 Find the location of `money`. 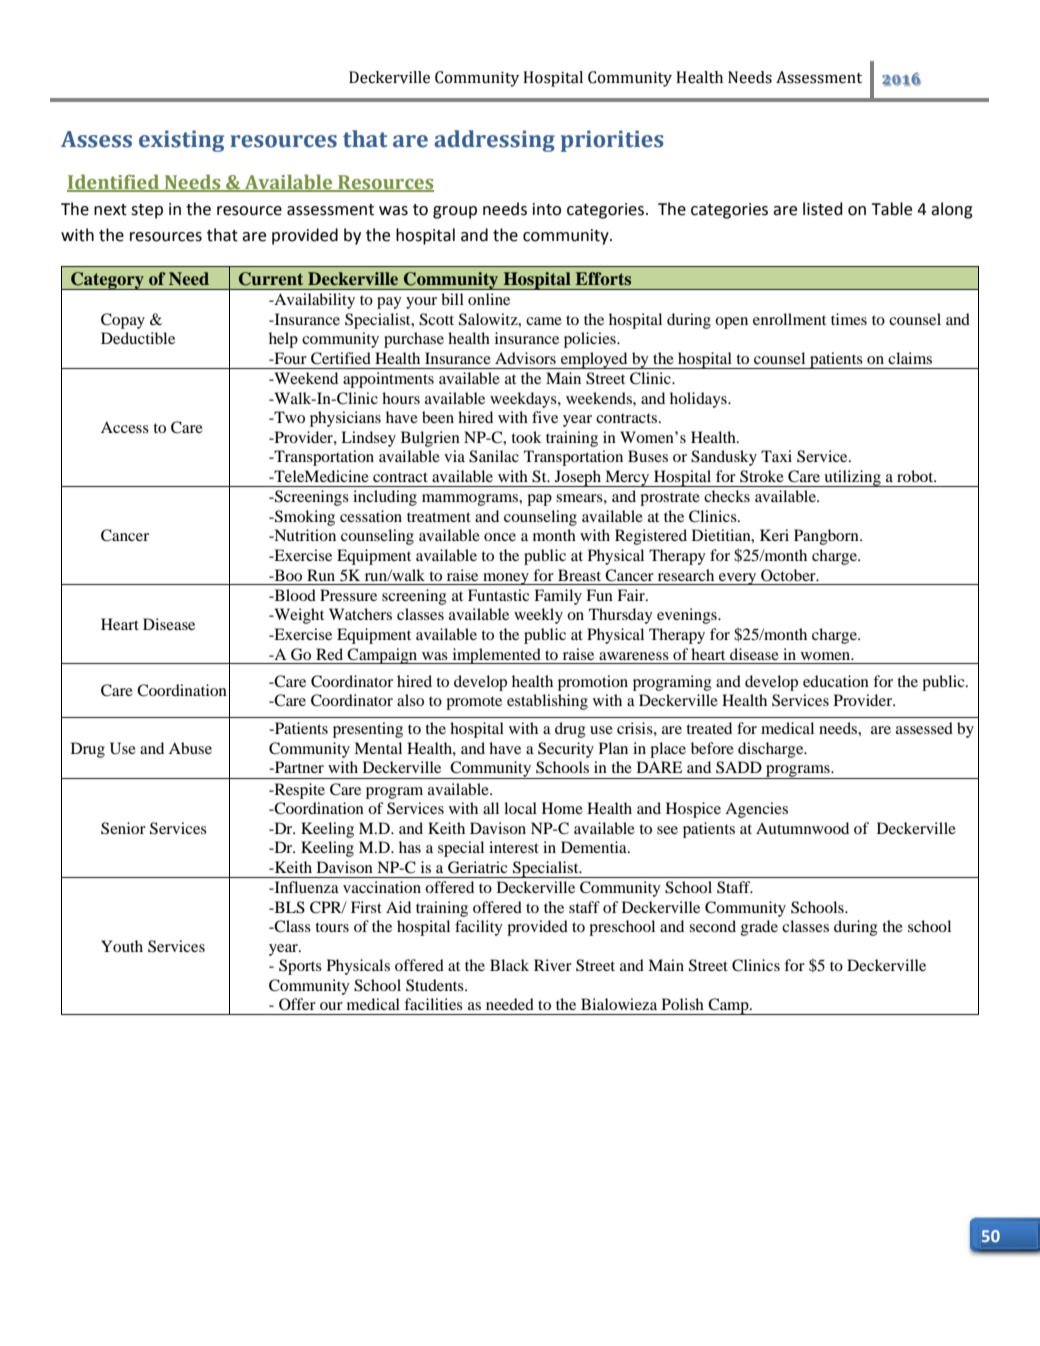

money is located at coordinates (506, 579).
